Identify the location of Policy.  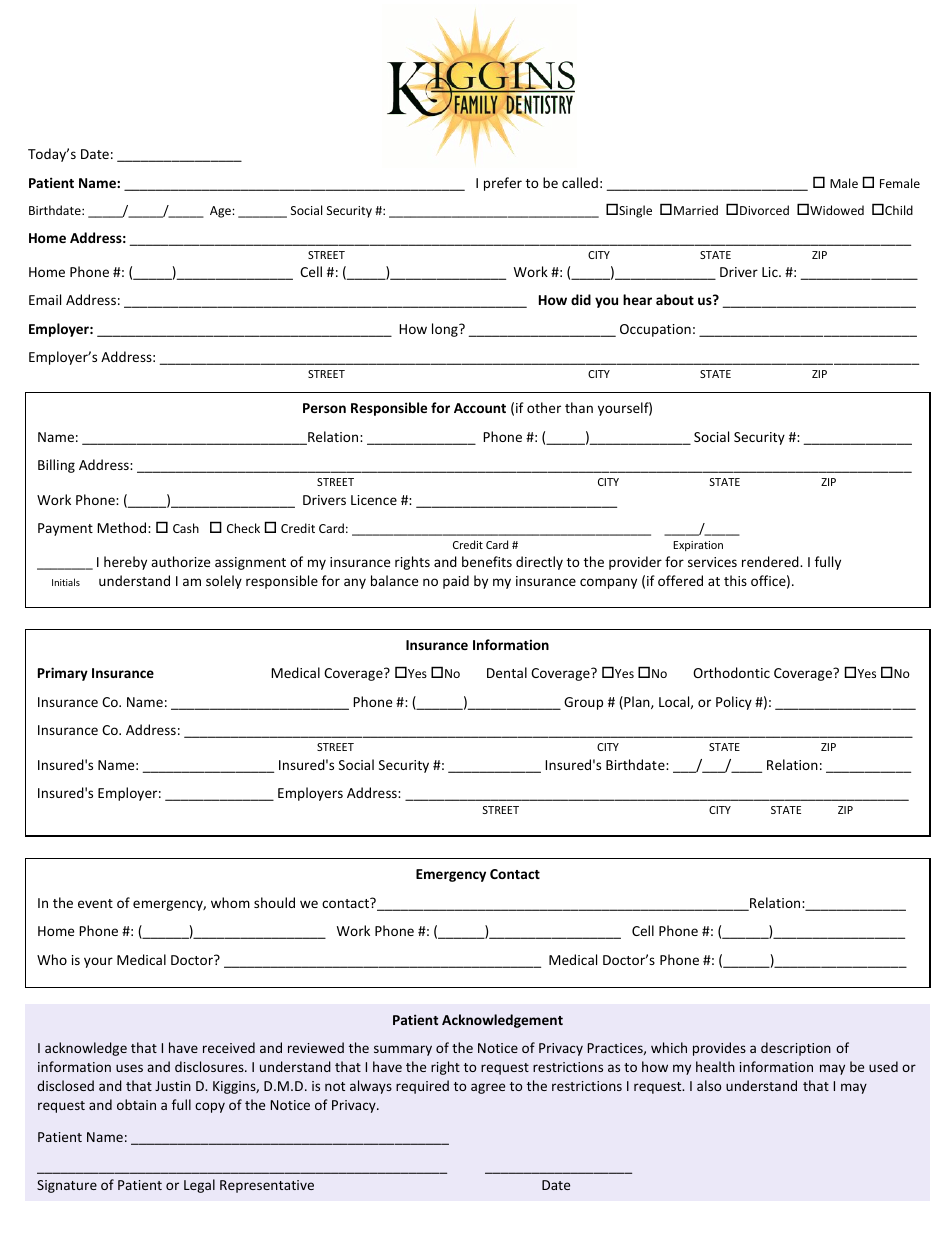
(734, 703).
